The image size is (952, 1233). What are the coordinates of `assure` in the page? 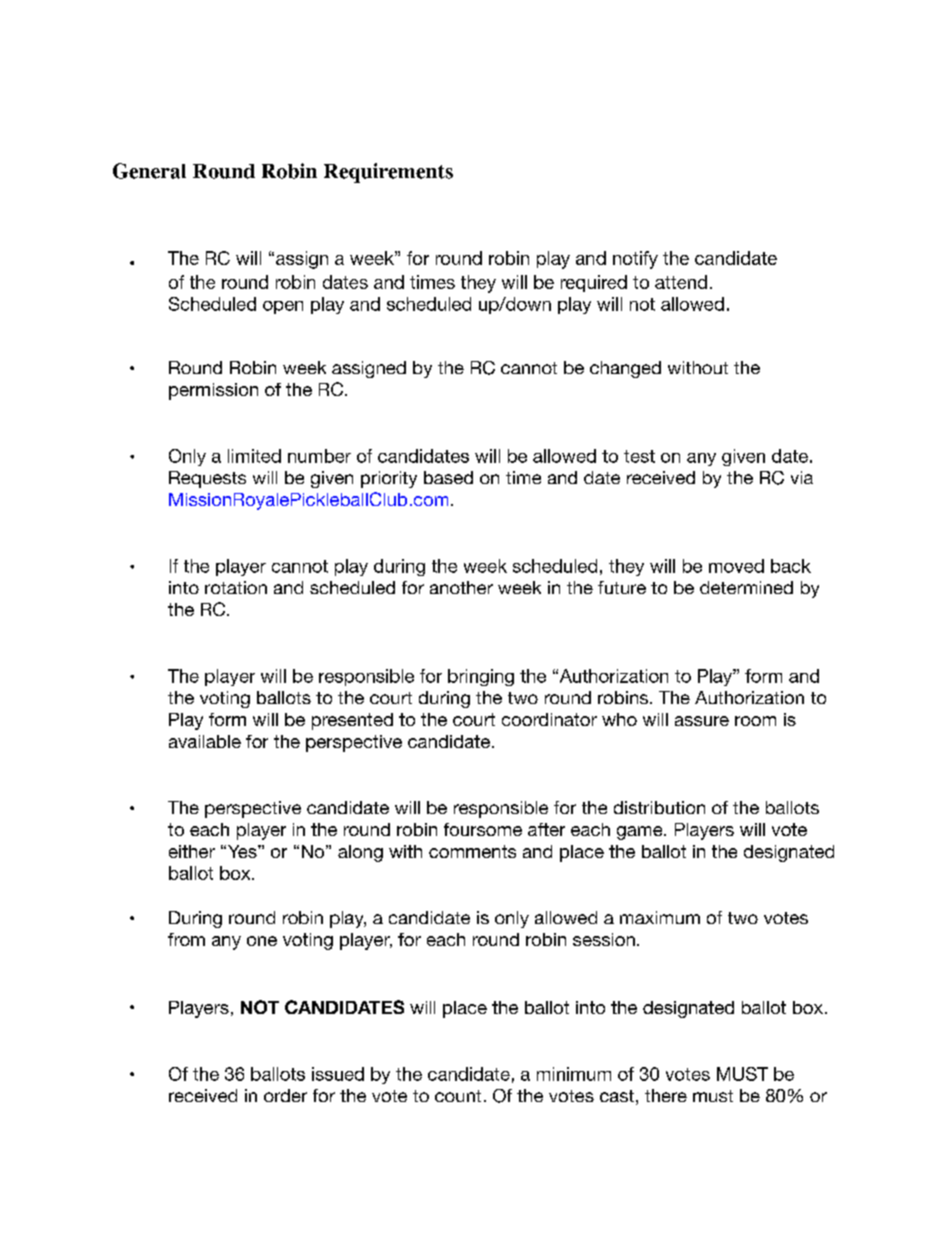 It's located at (702, 721).
